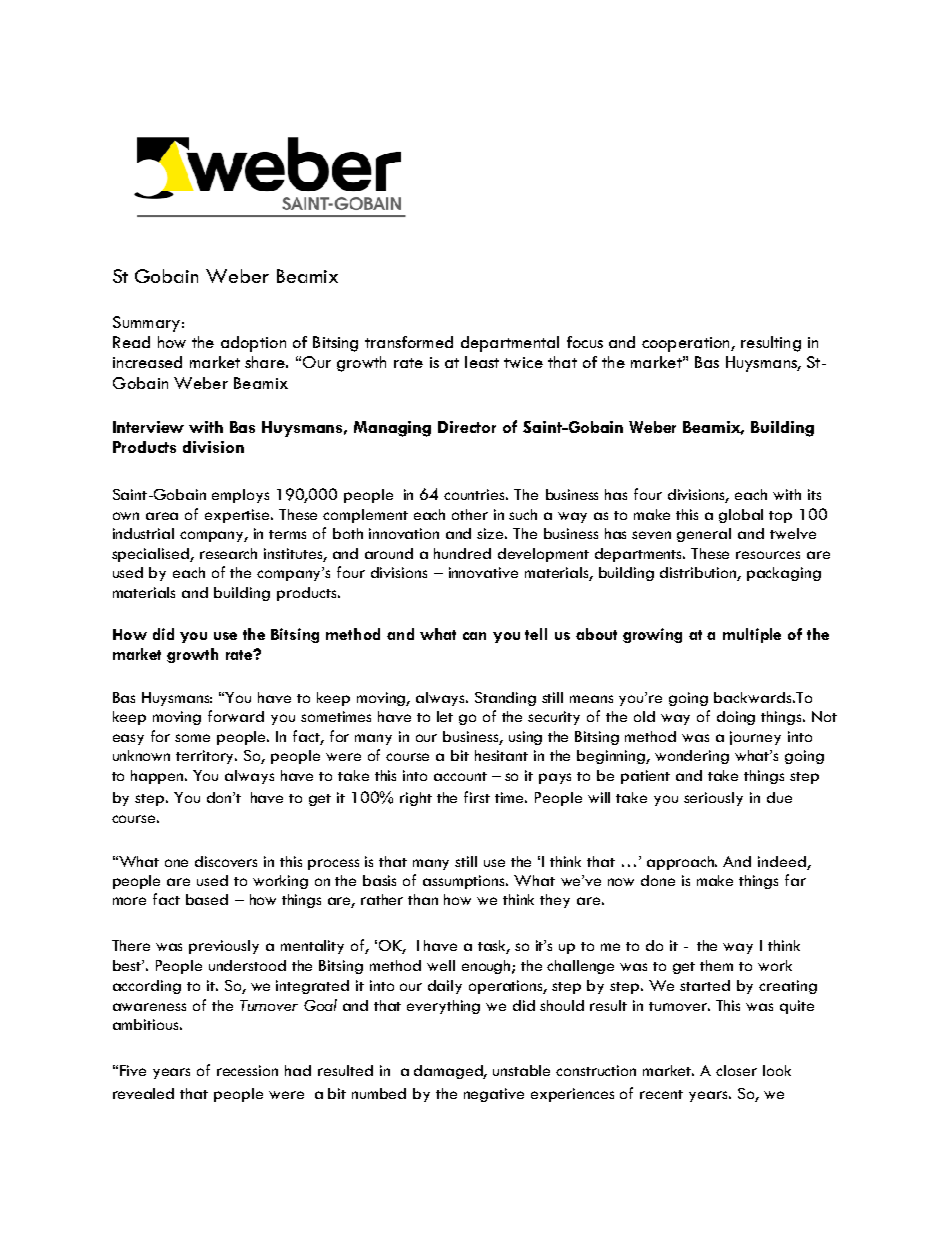  I want to click on innovative, so click(483, 572).
